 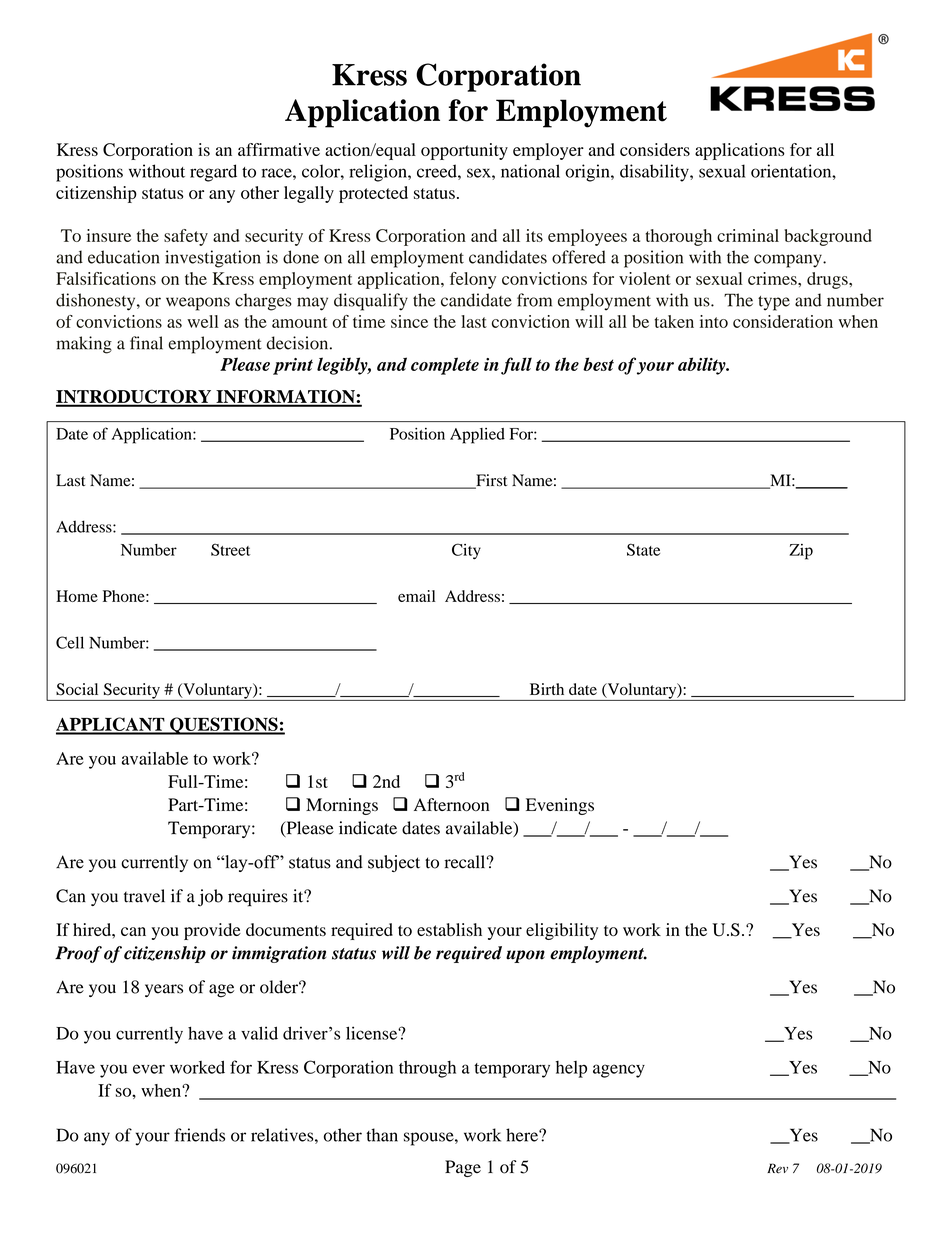 I want to click on complete, so click(x=445, y=366).
